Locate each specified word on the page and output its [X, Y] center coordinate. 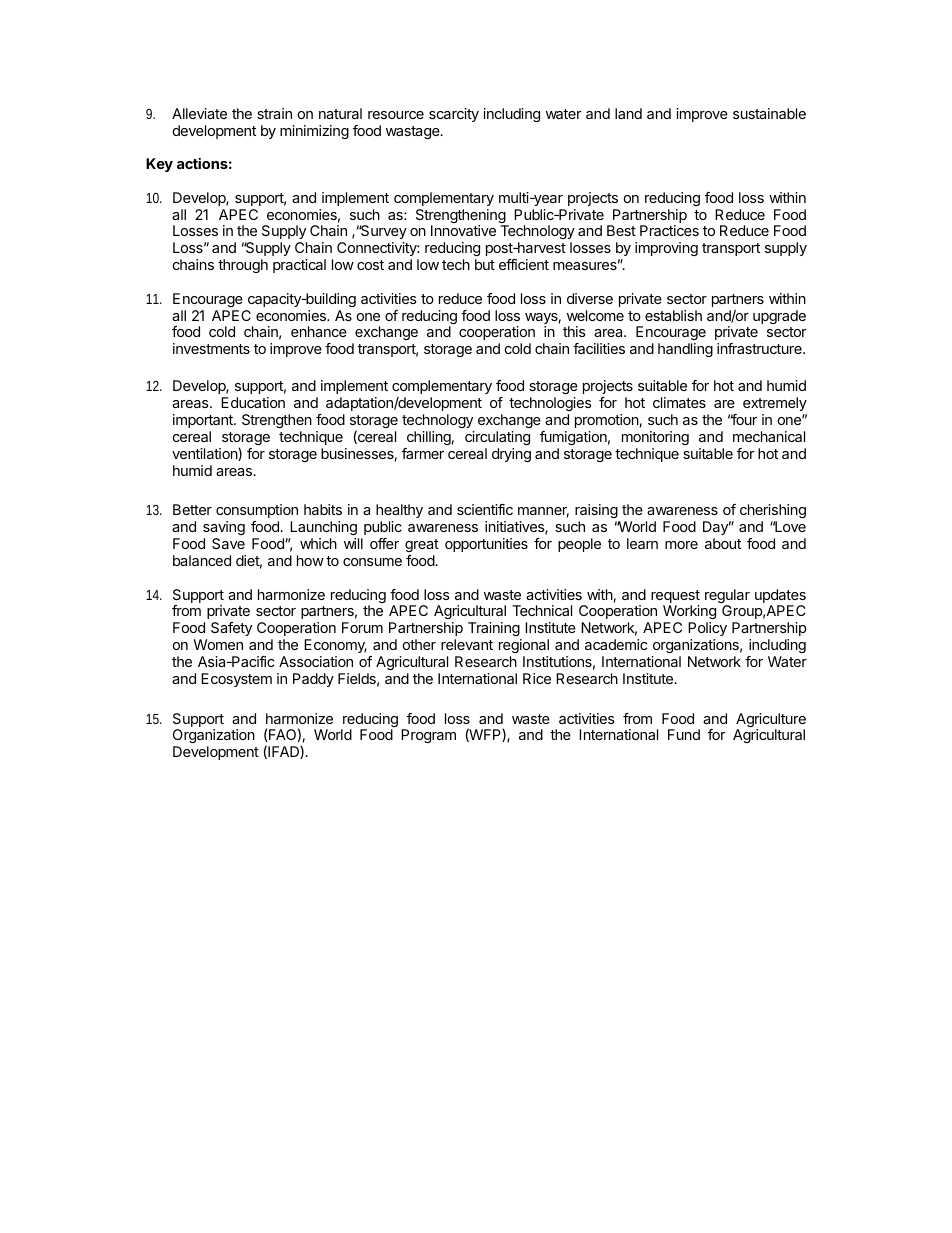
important [204, 421]
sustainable [769, 113]
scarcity [454, 115]
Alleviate [199, 113]
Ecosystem [236, 680]
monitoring [655, 438]
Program [428, 736]
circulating [497, 438]
